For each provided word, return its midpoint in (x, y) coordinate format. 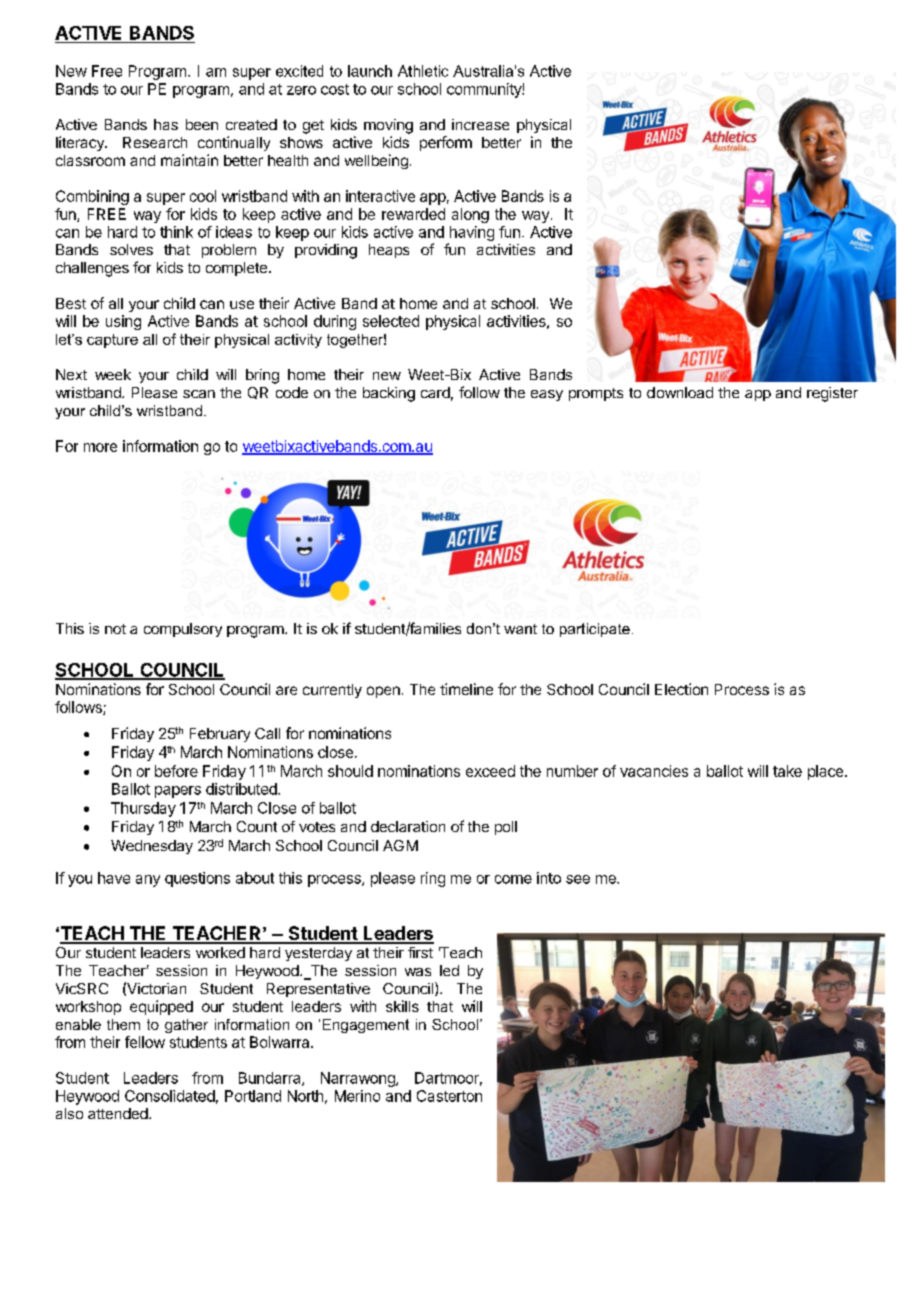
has (166, 124)
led (449, 970)
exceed (490, 771)
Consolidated (170, 1096)
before (176, 771)
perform (446, 143)
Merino (357, 1096)
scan (199, 394)
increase (480, 124)
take (787, 771)
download (680, 392)
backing (389, 394)
